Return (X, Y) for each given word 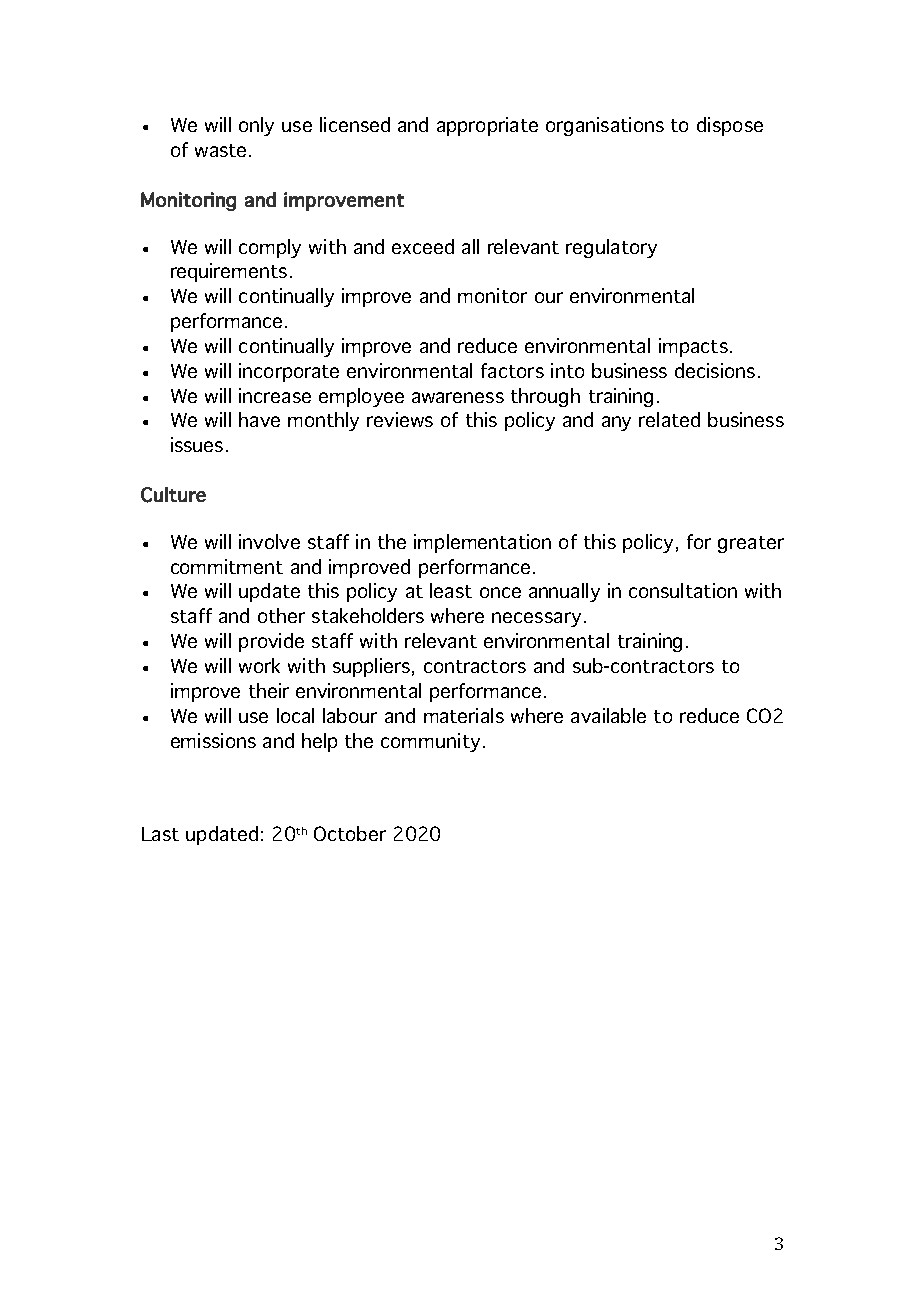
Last (160, 834)
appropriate (487, 126)
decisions (715, 370)
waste (220, 150)
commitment (227, 566)
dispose (730, 126)
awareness (458, 397)
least (451, 590)
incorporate (289, 372)
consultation (683, 590)
